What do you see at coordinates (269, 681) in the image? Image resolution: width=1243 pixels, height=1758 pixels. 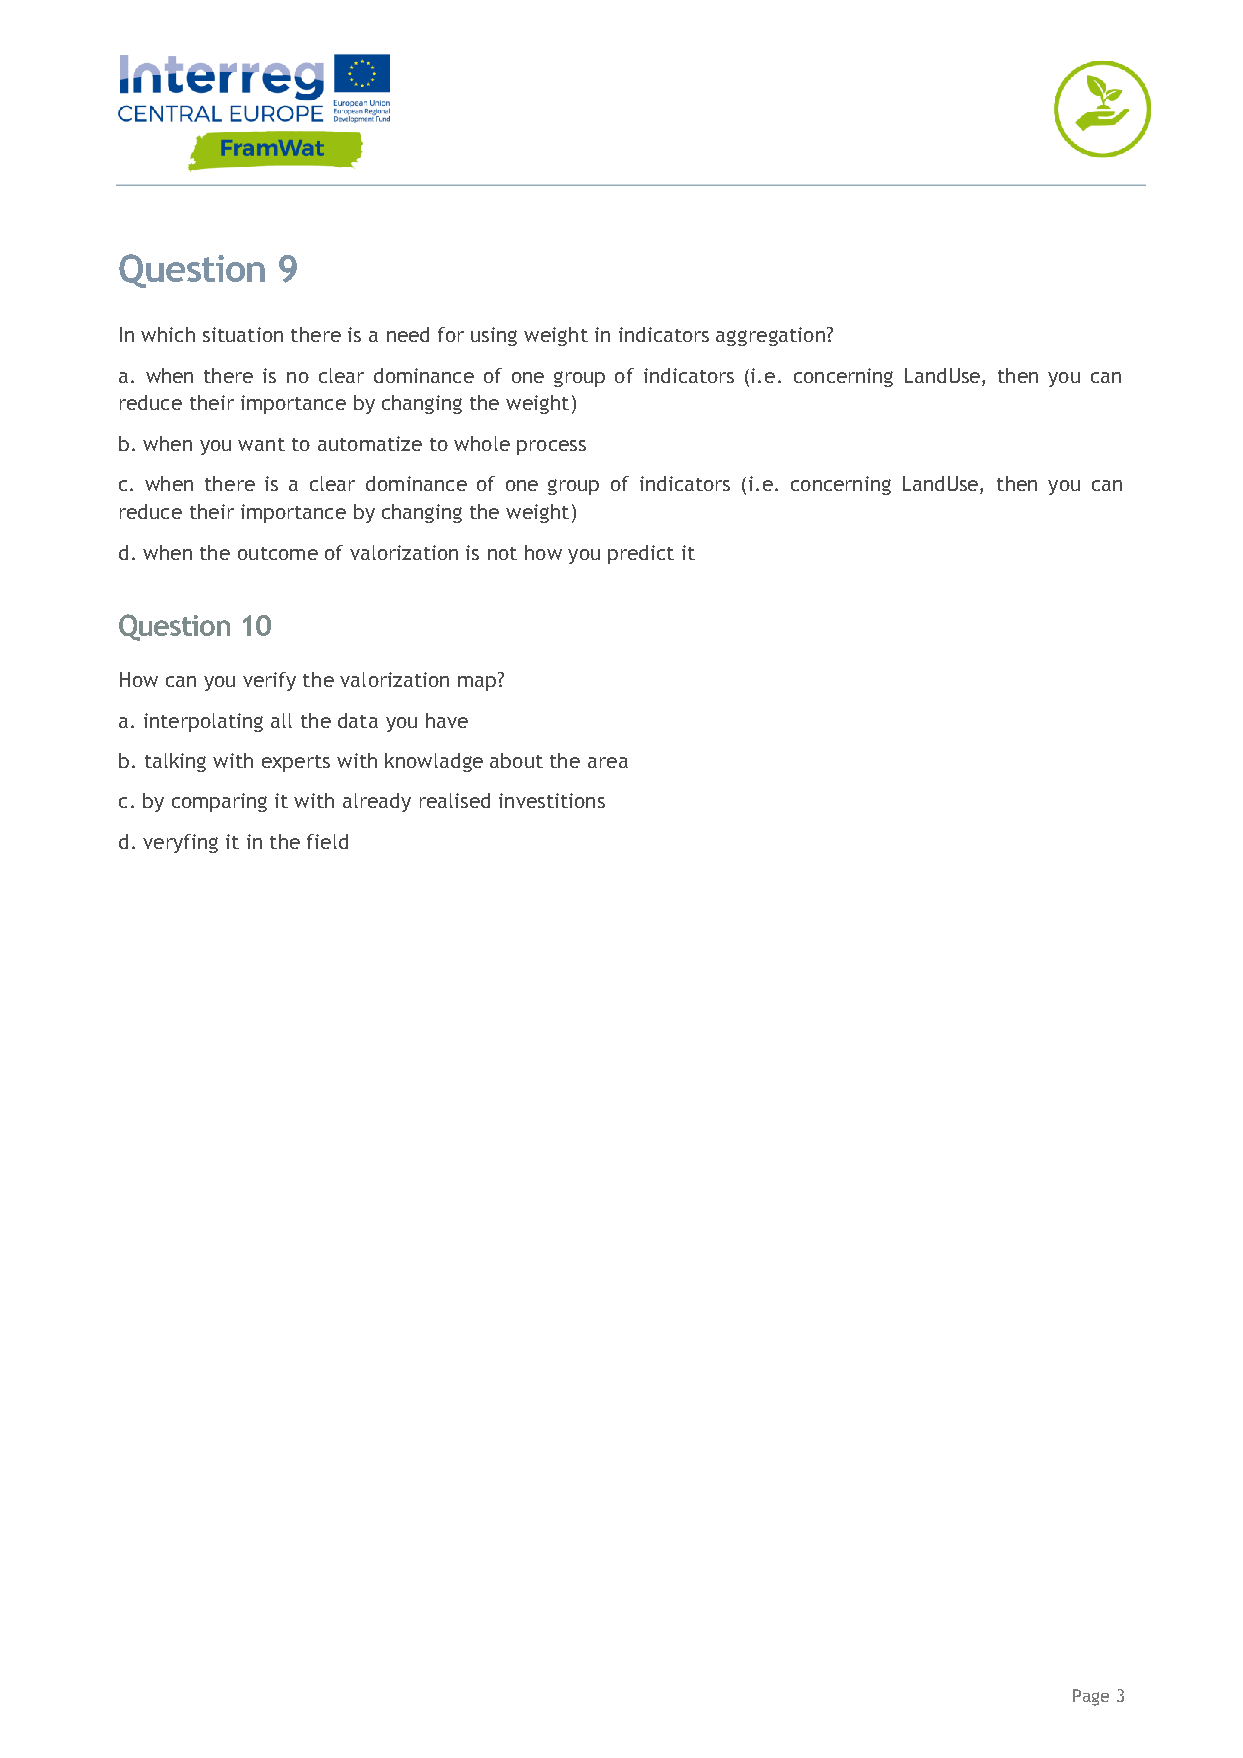 I see `verify` at bounding box center [269, 681].
